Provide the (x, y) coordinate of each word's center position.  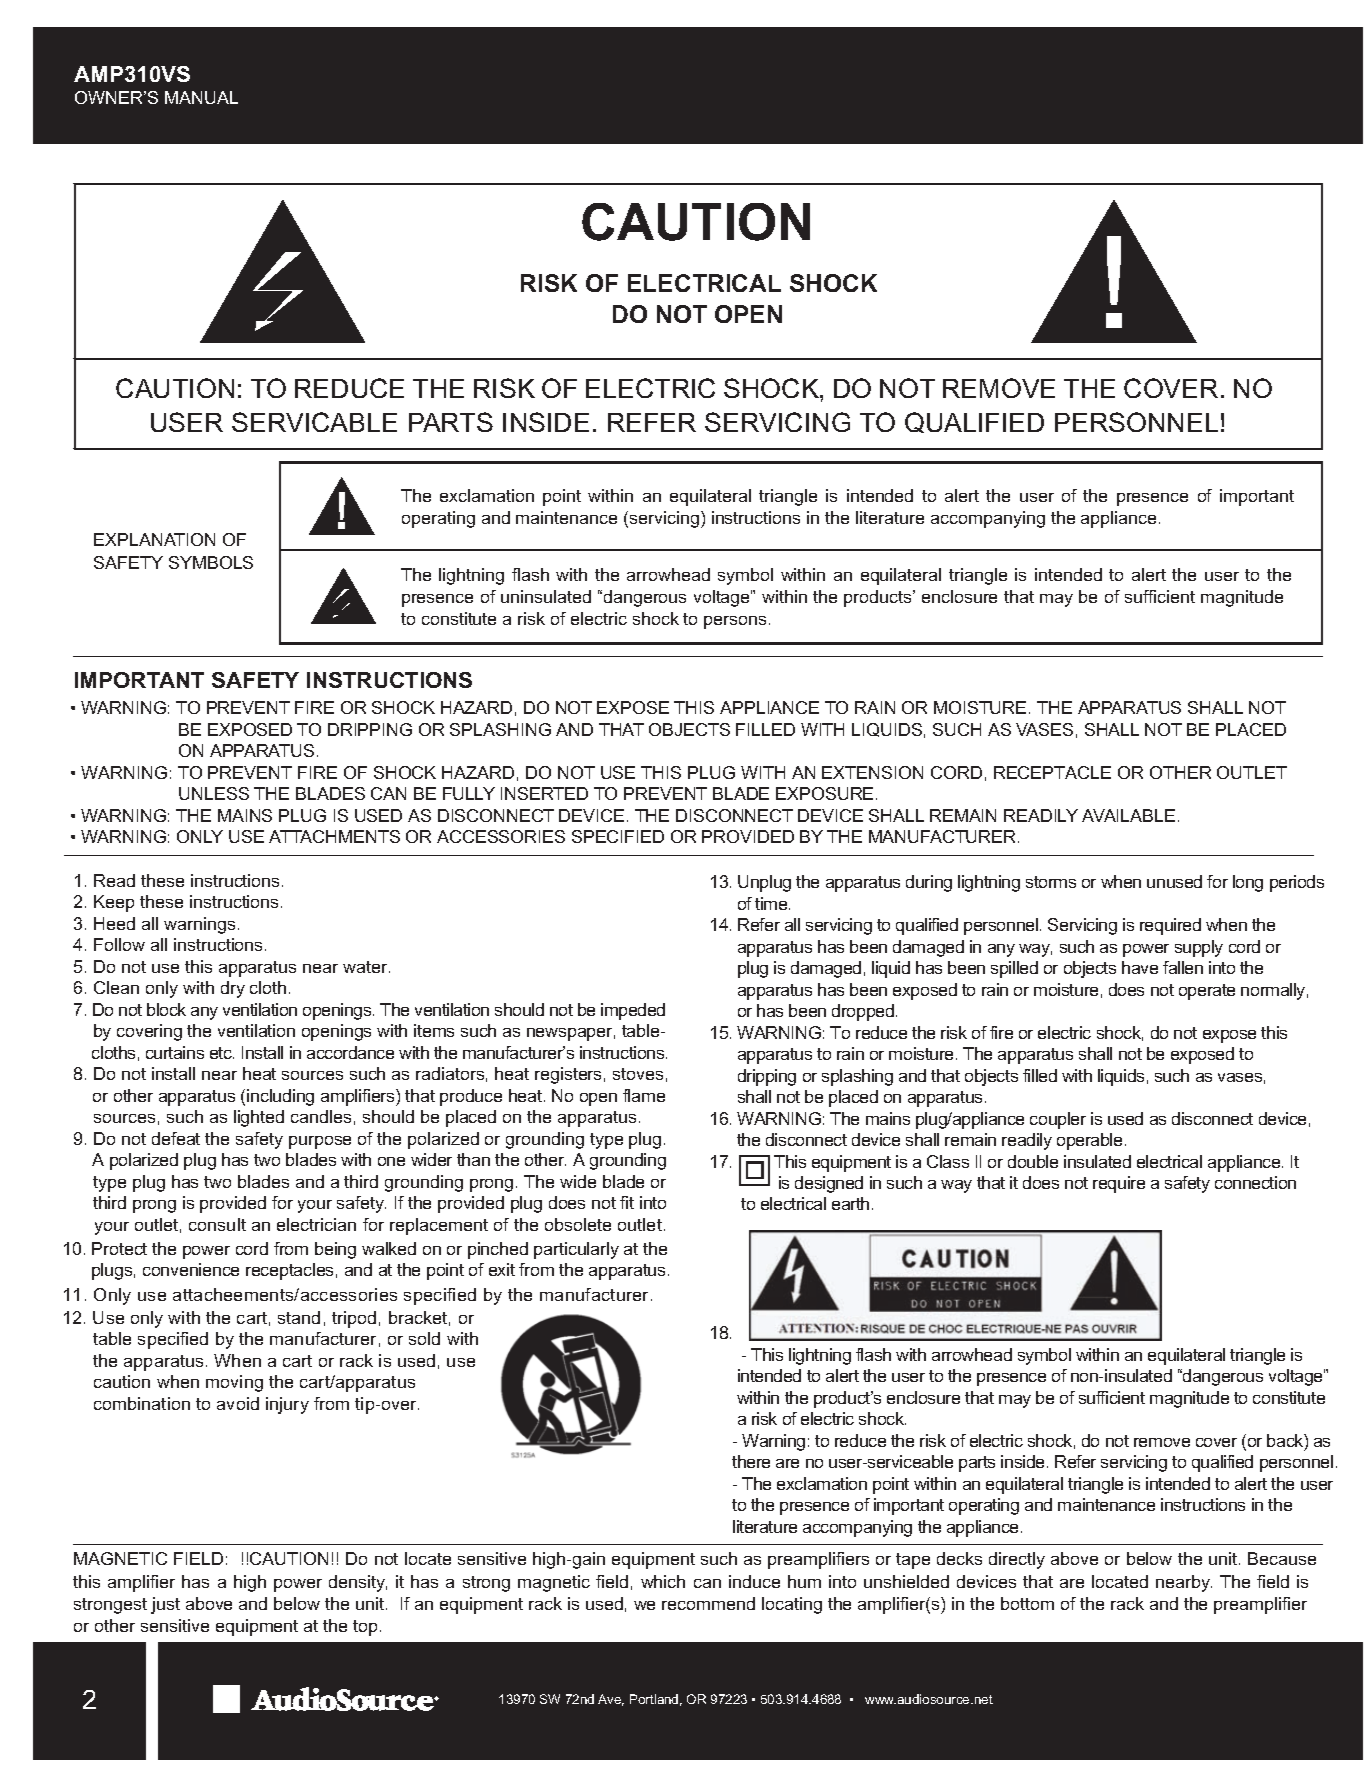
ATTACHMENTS (334, 836)
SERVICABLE (314, 422)
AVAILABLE (1128, 815)
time (772, 903)
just (165, 1605)
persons (735, 622)
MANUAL (201, 97)
